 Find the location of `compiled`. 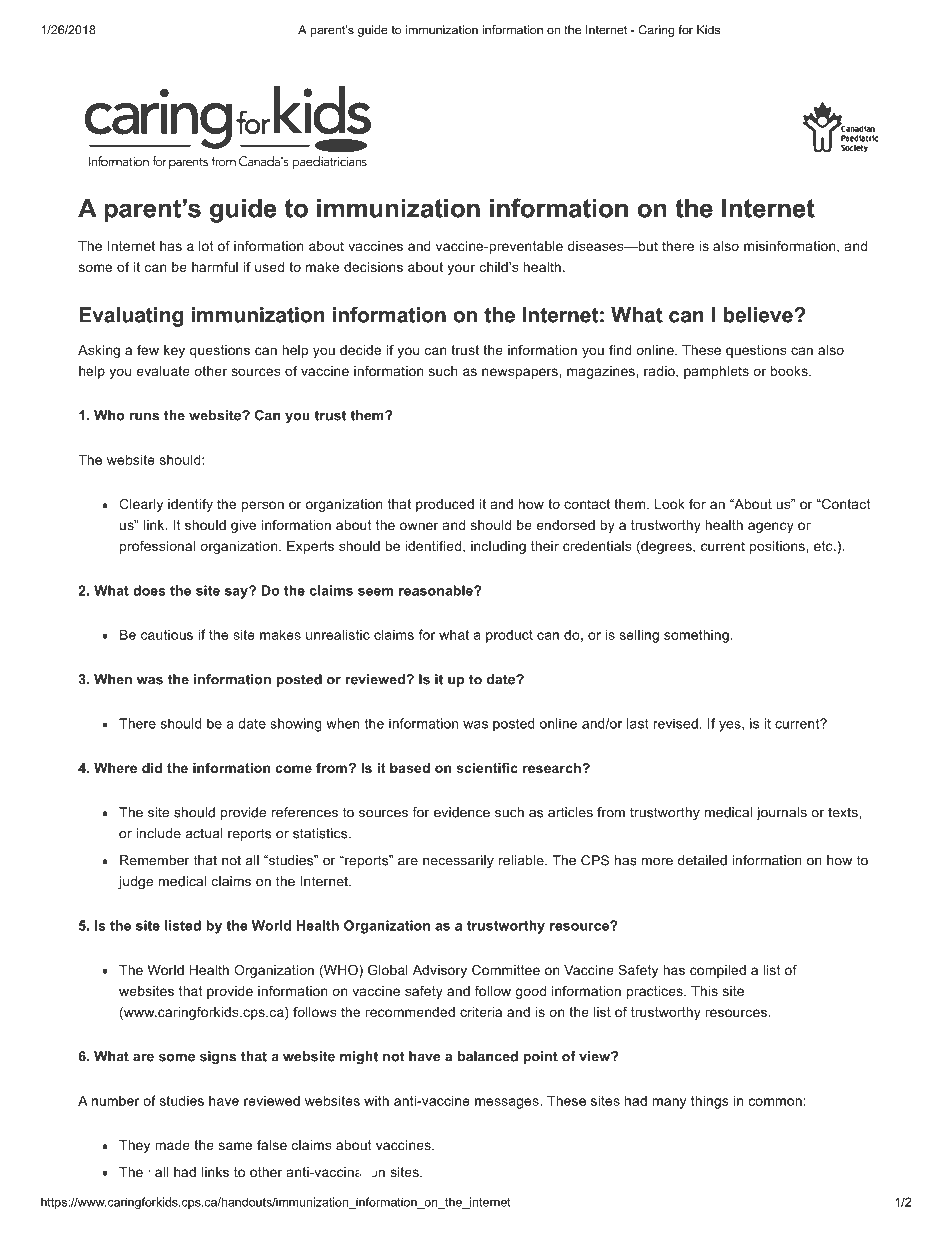

compiled is located at coordinates (718, 971).
